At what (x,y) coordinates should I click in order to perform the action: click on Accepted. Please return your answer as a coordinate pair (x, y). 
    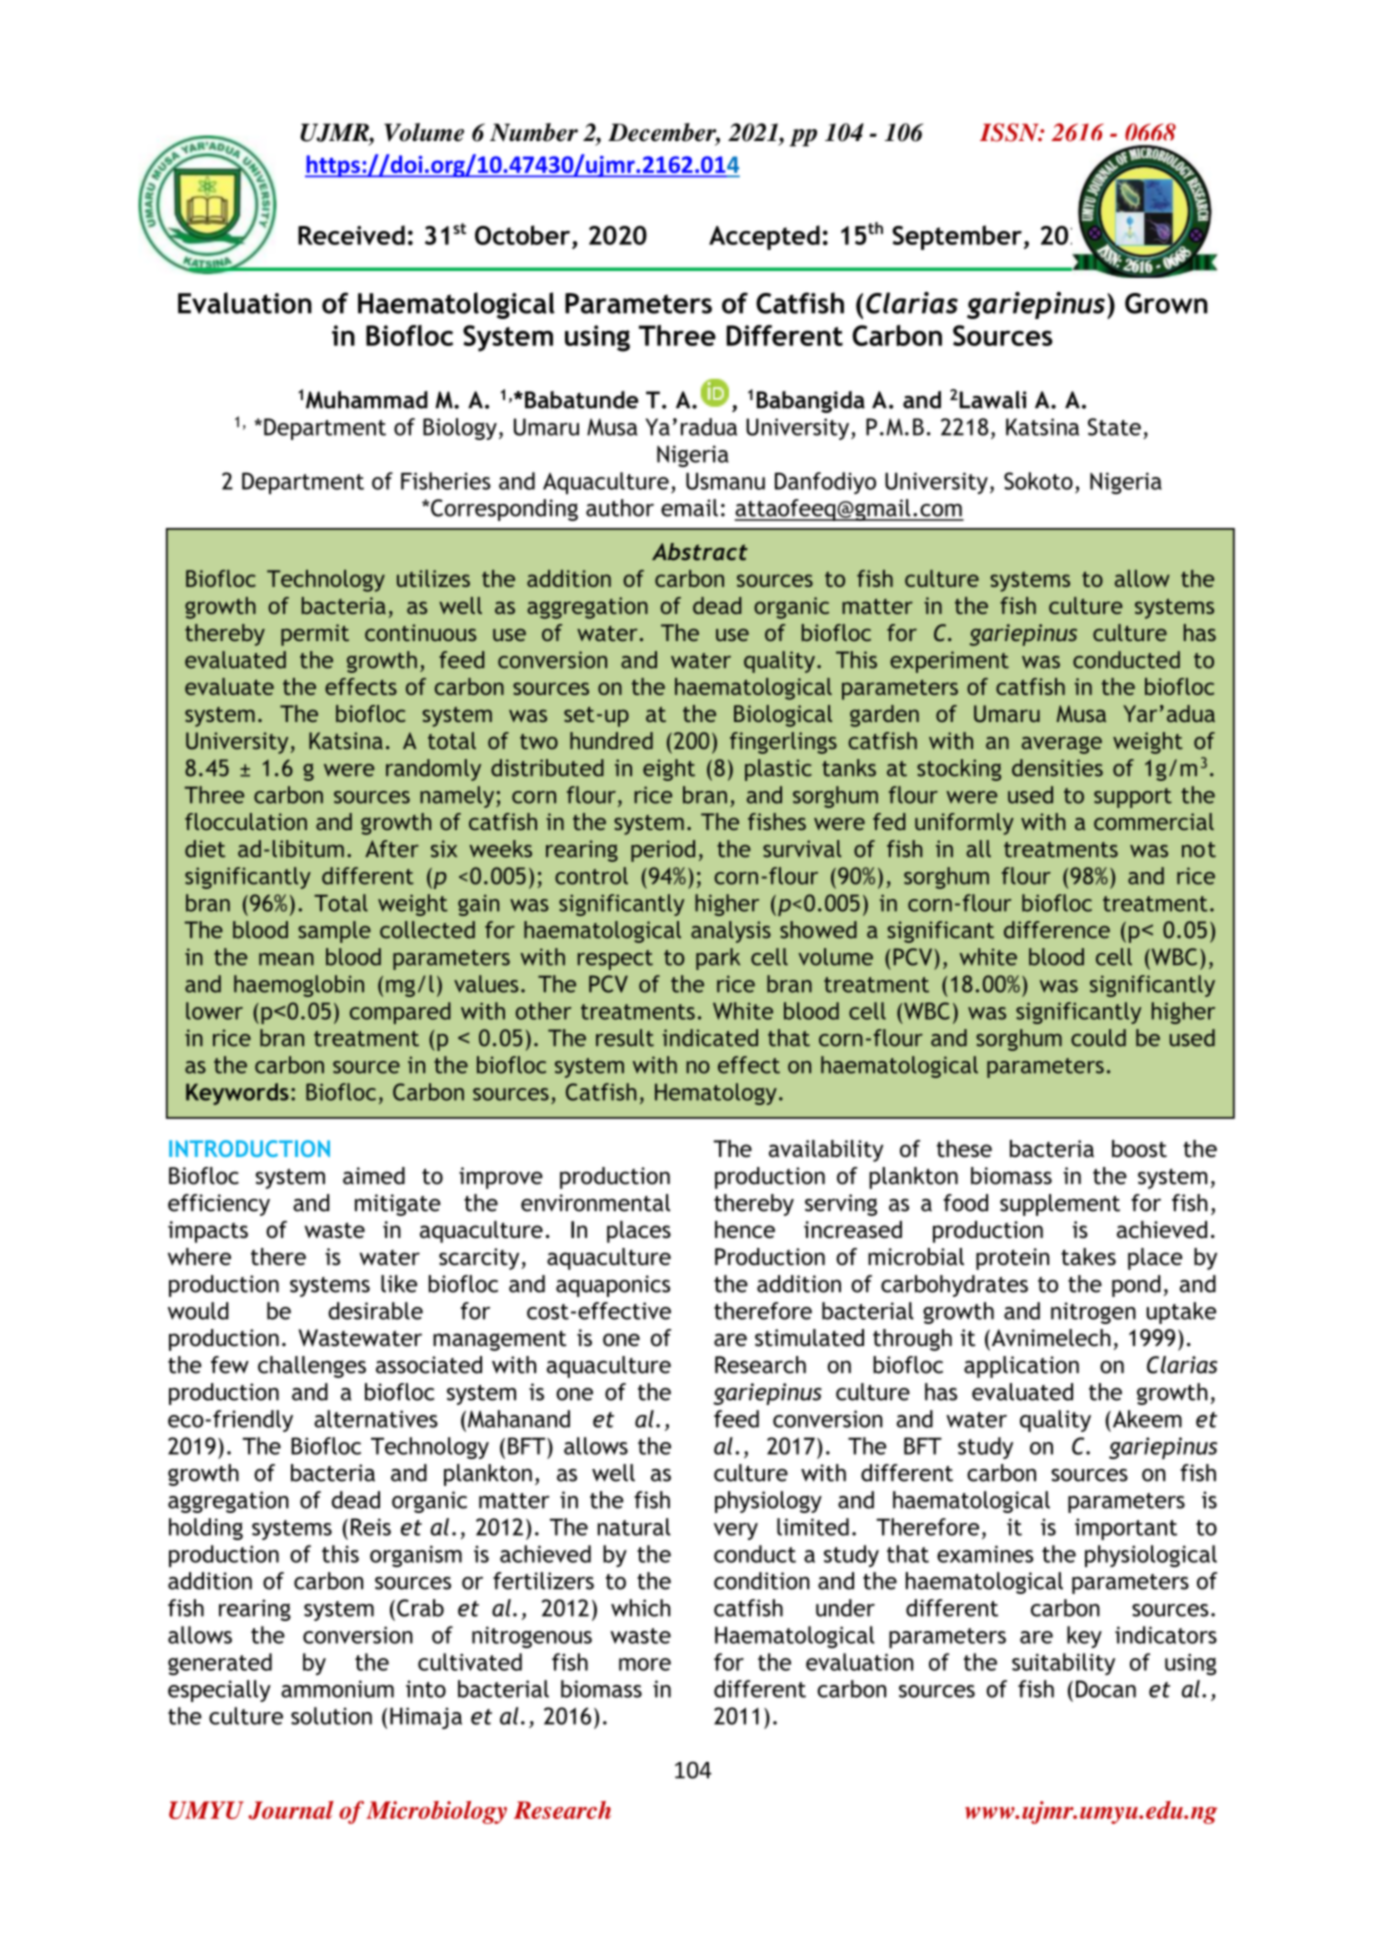
    Looking at the image, I should click on (764, 237).
